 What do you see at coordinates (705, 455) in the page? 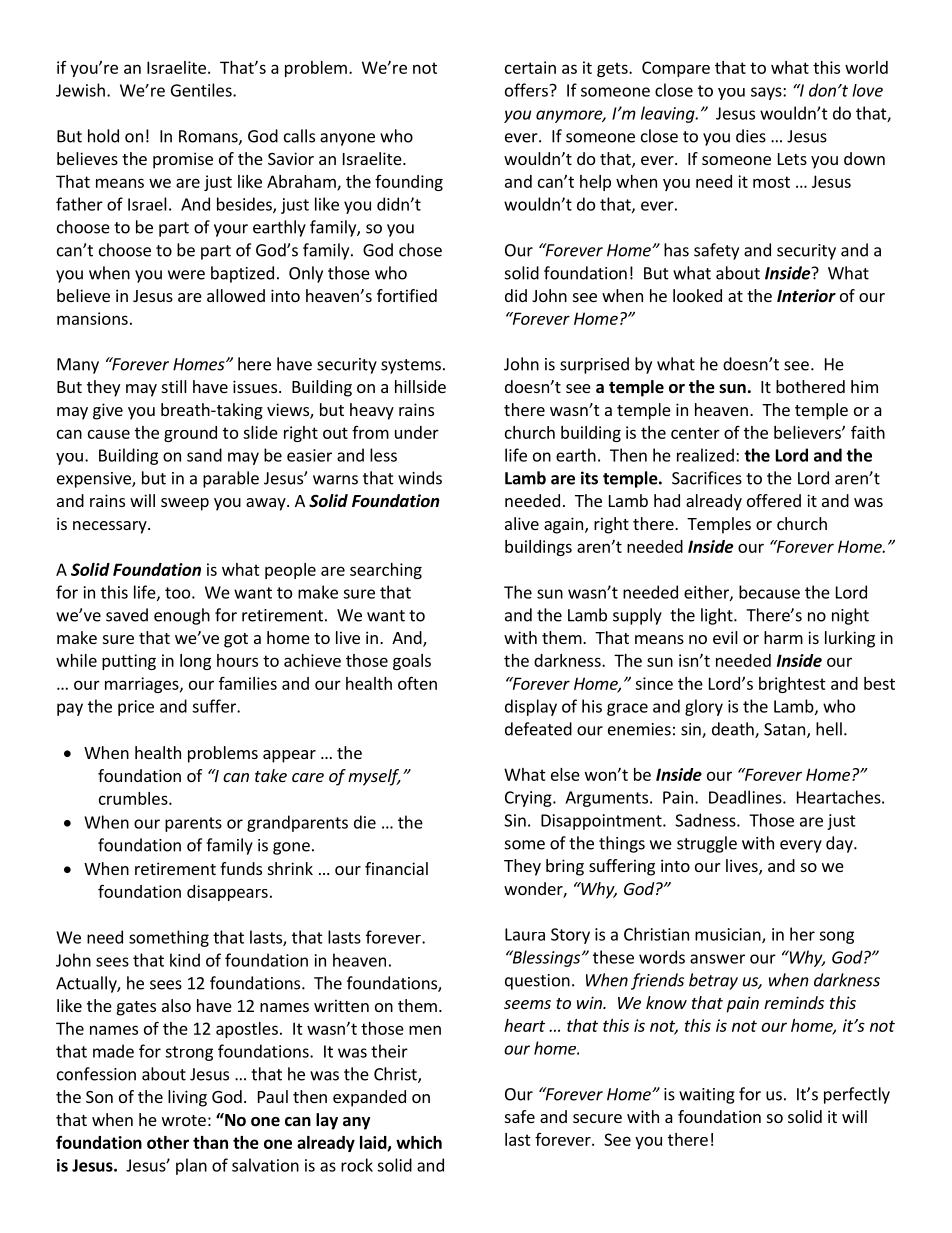
I see `realized` at bounding box center [705, 455].
